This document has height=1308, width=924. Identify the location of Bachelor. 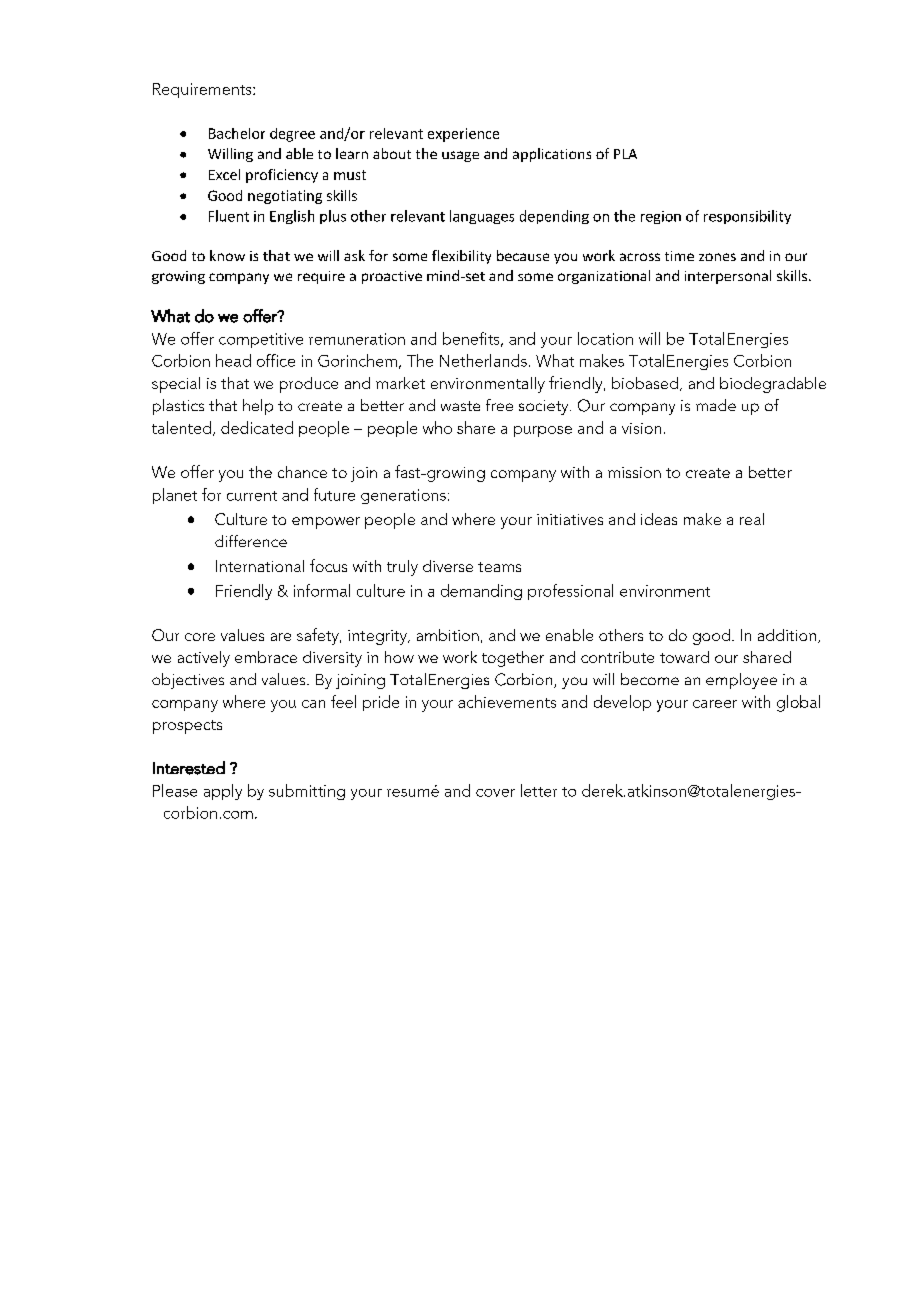
(237, 133).
